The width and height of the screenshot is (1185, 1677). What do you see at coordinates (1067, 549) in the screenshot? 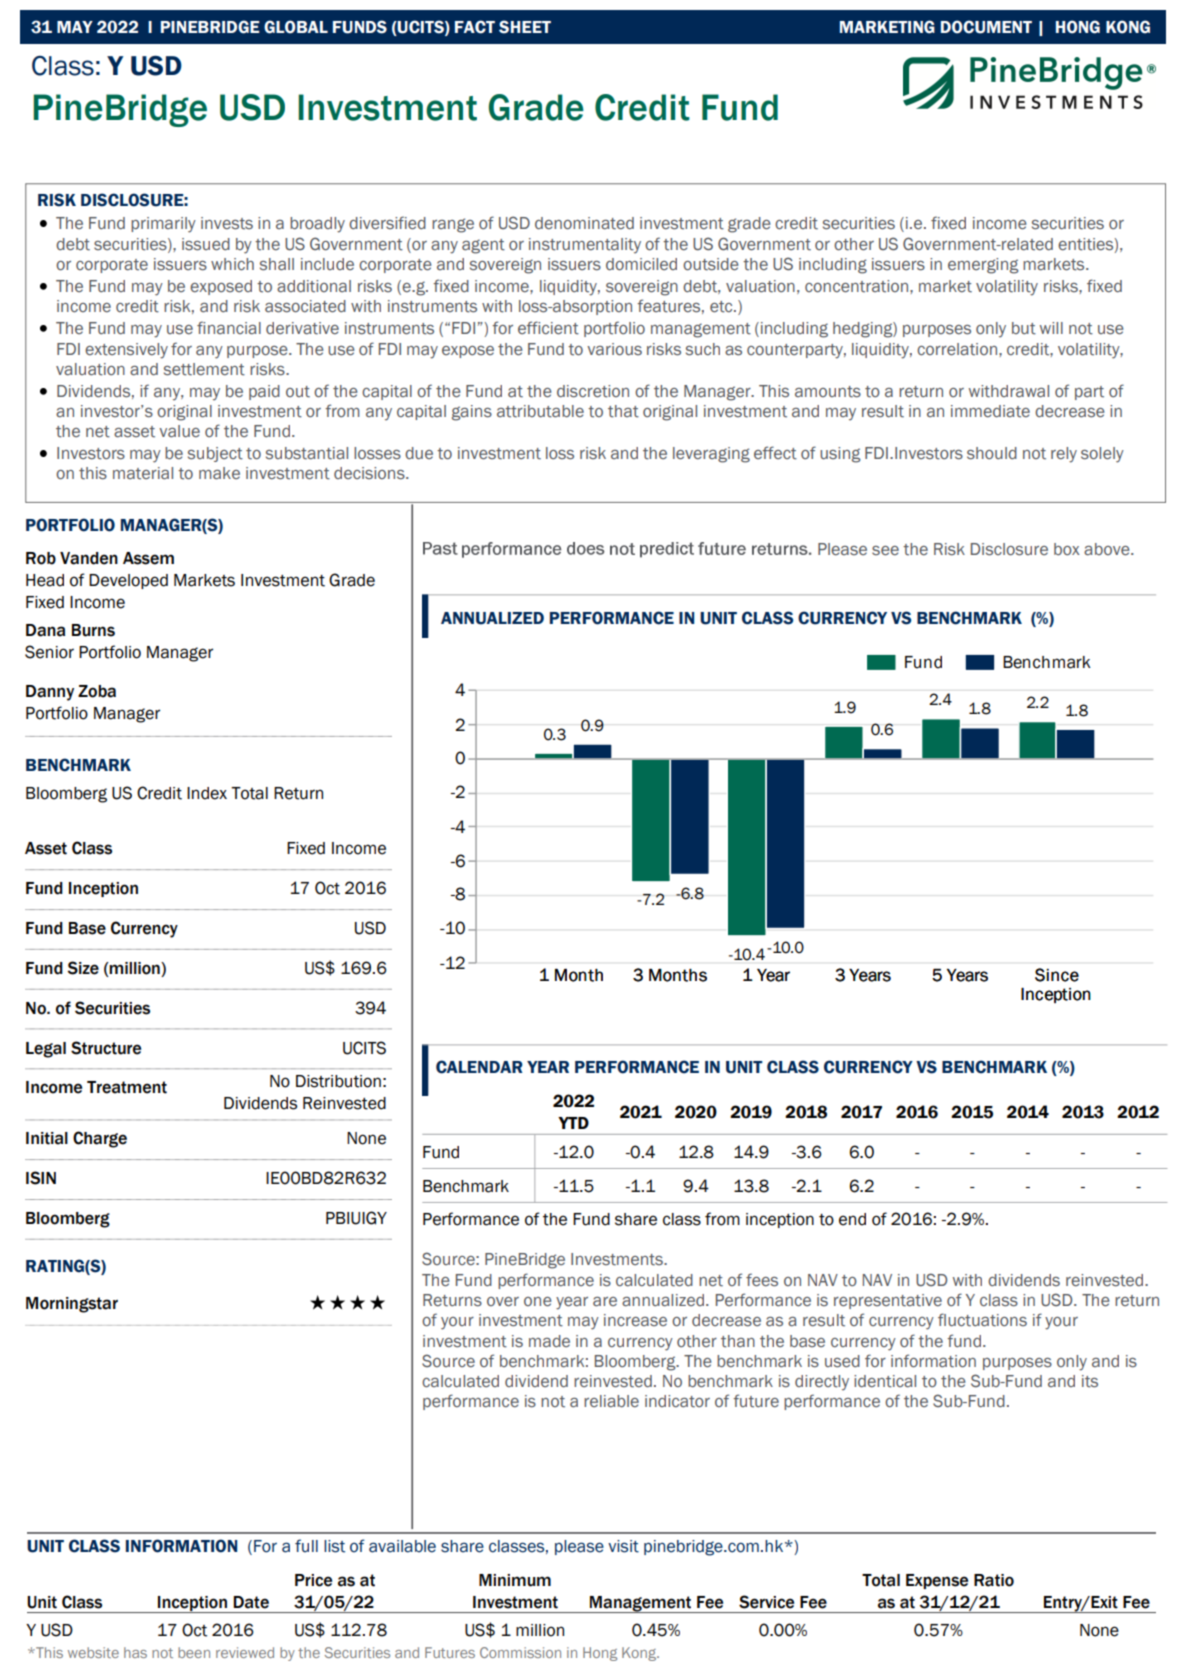
I see `box` at bounding box center [1067, 549].
